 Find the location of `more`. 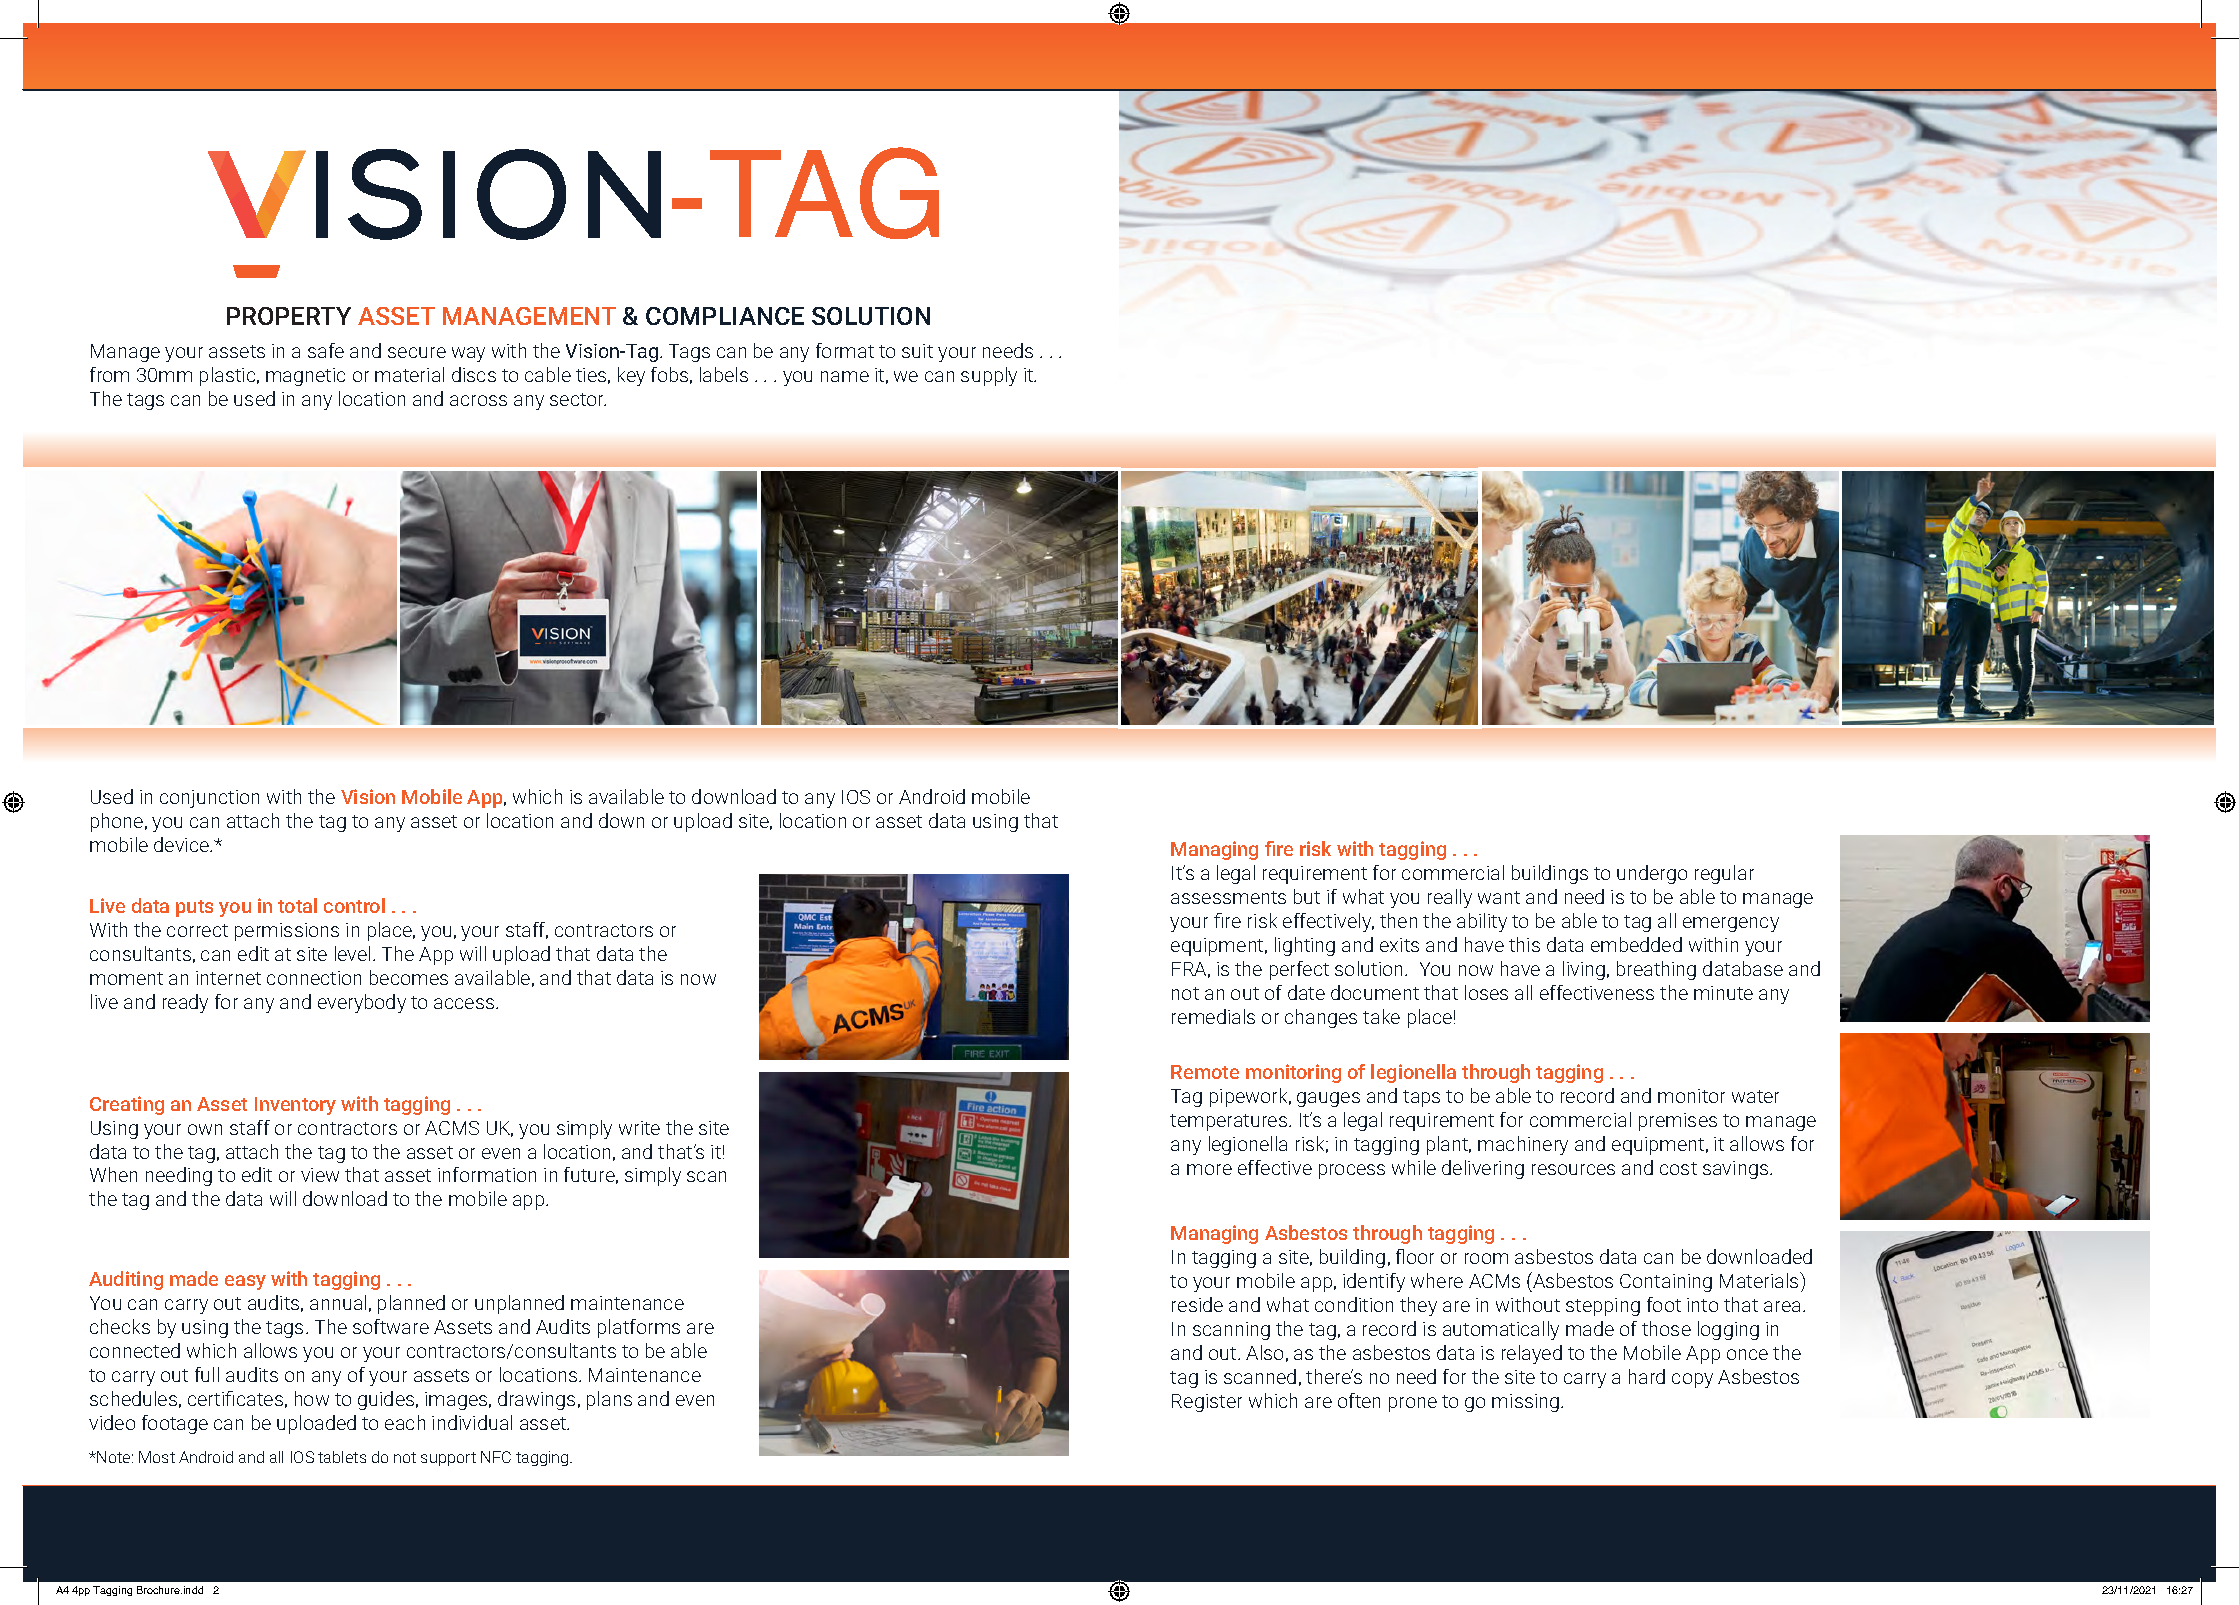

more is located at coordinates (1209, 1169).
